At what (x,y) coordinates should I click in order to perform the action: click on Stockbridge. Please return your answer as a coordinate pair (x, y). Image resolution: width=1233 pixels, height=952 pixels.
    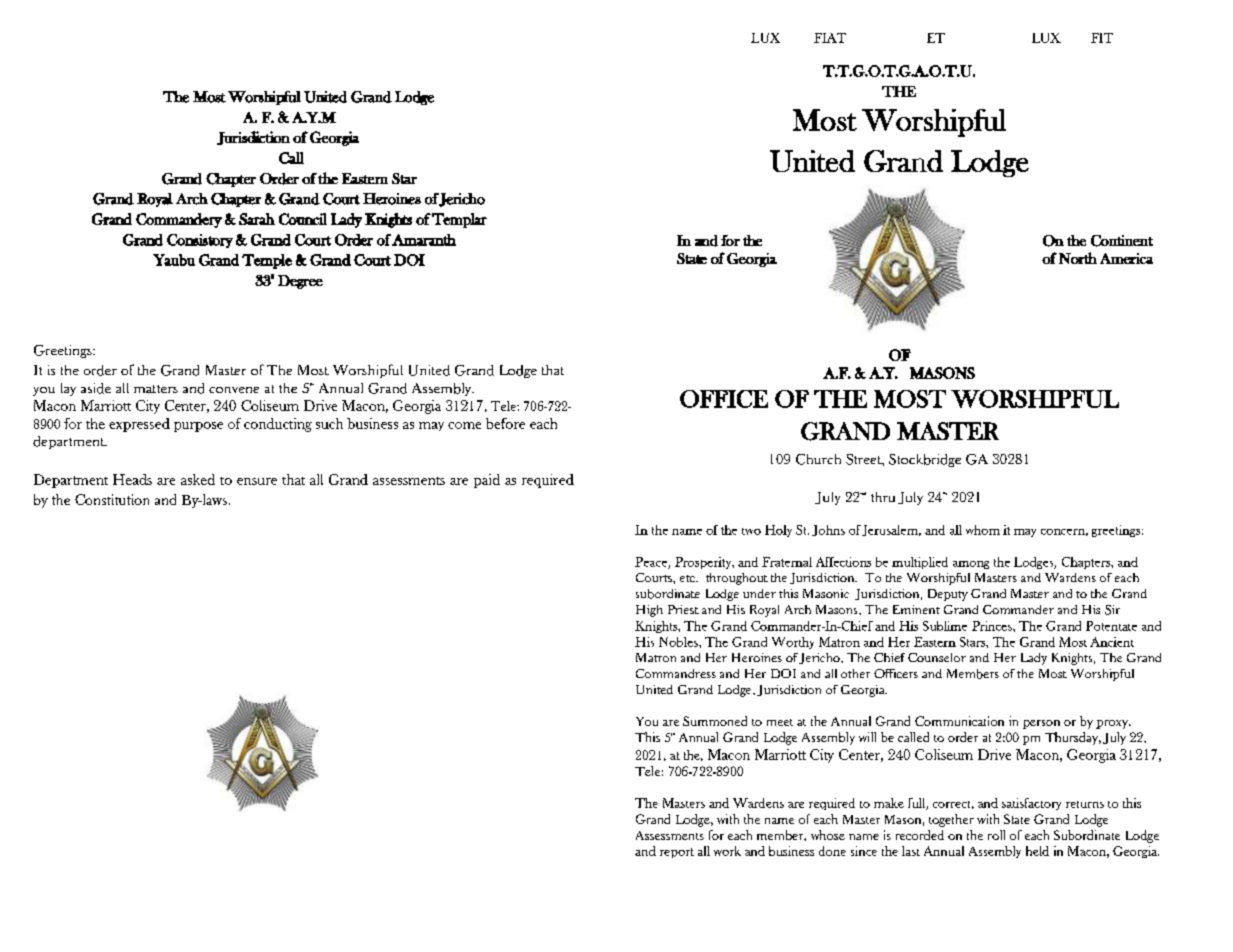
    Looking at the image, I should click on (925, 460).
